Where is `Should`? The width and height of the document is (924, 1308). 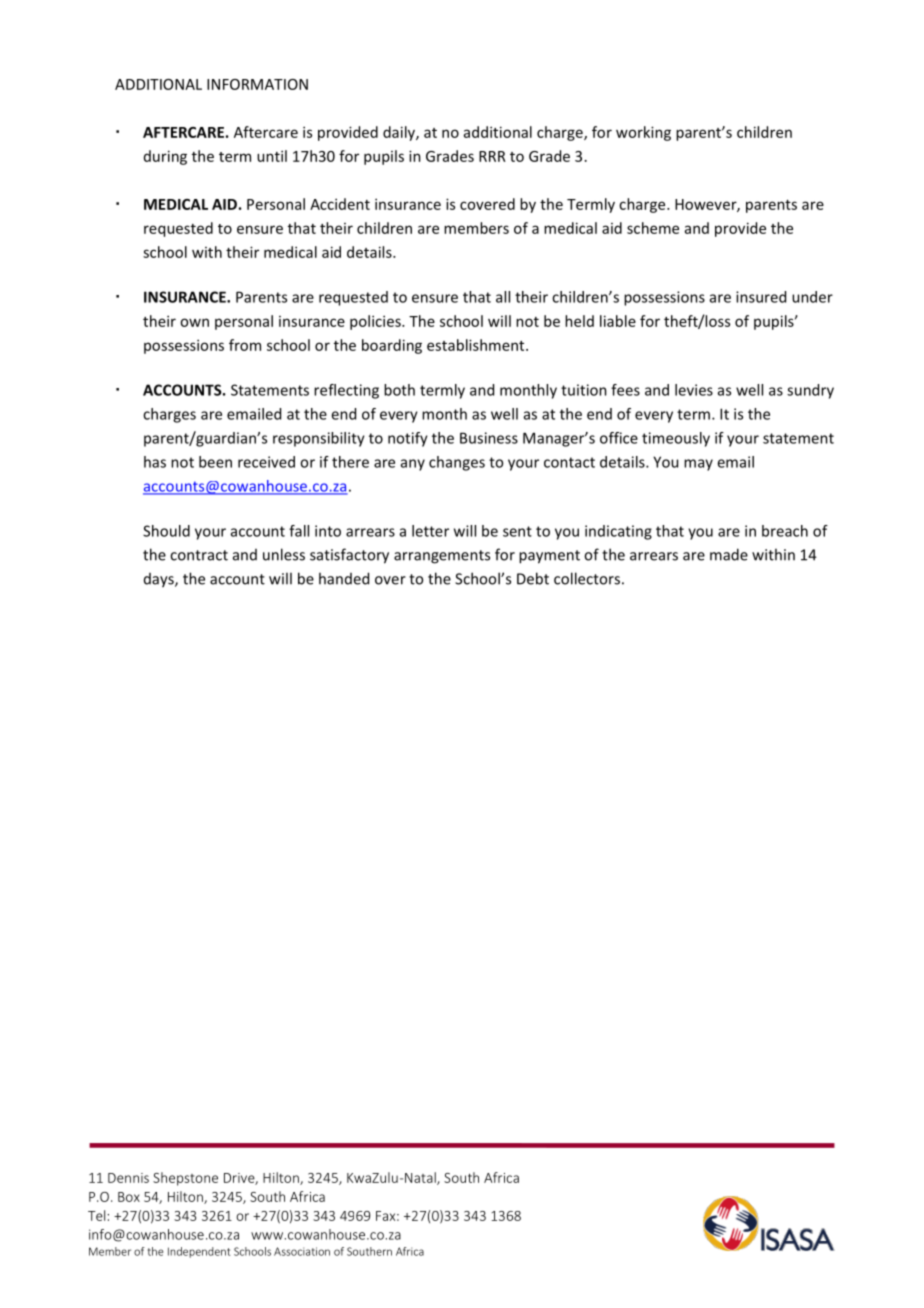
Should is located at coordinates (166, 531).
